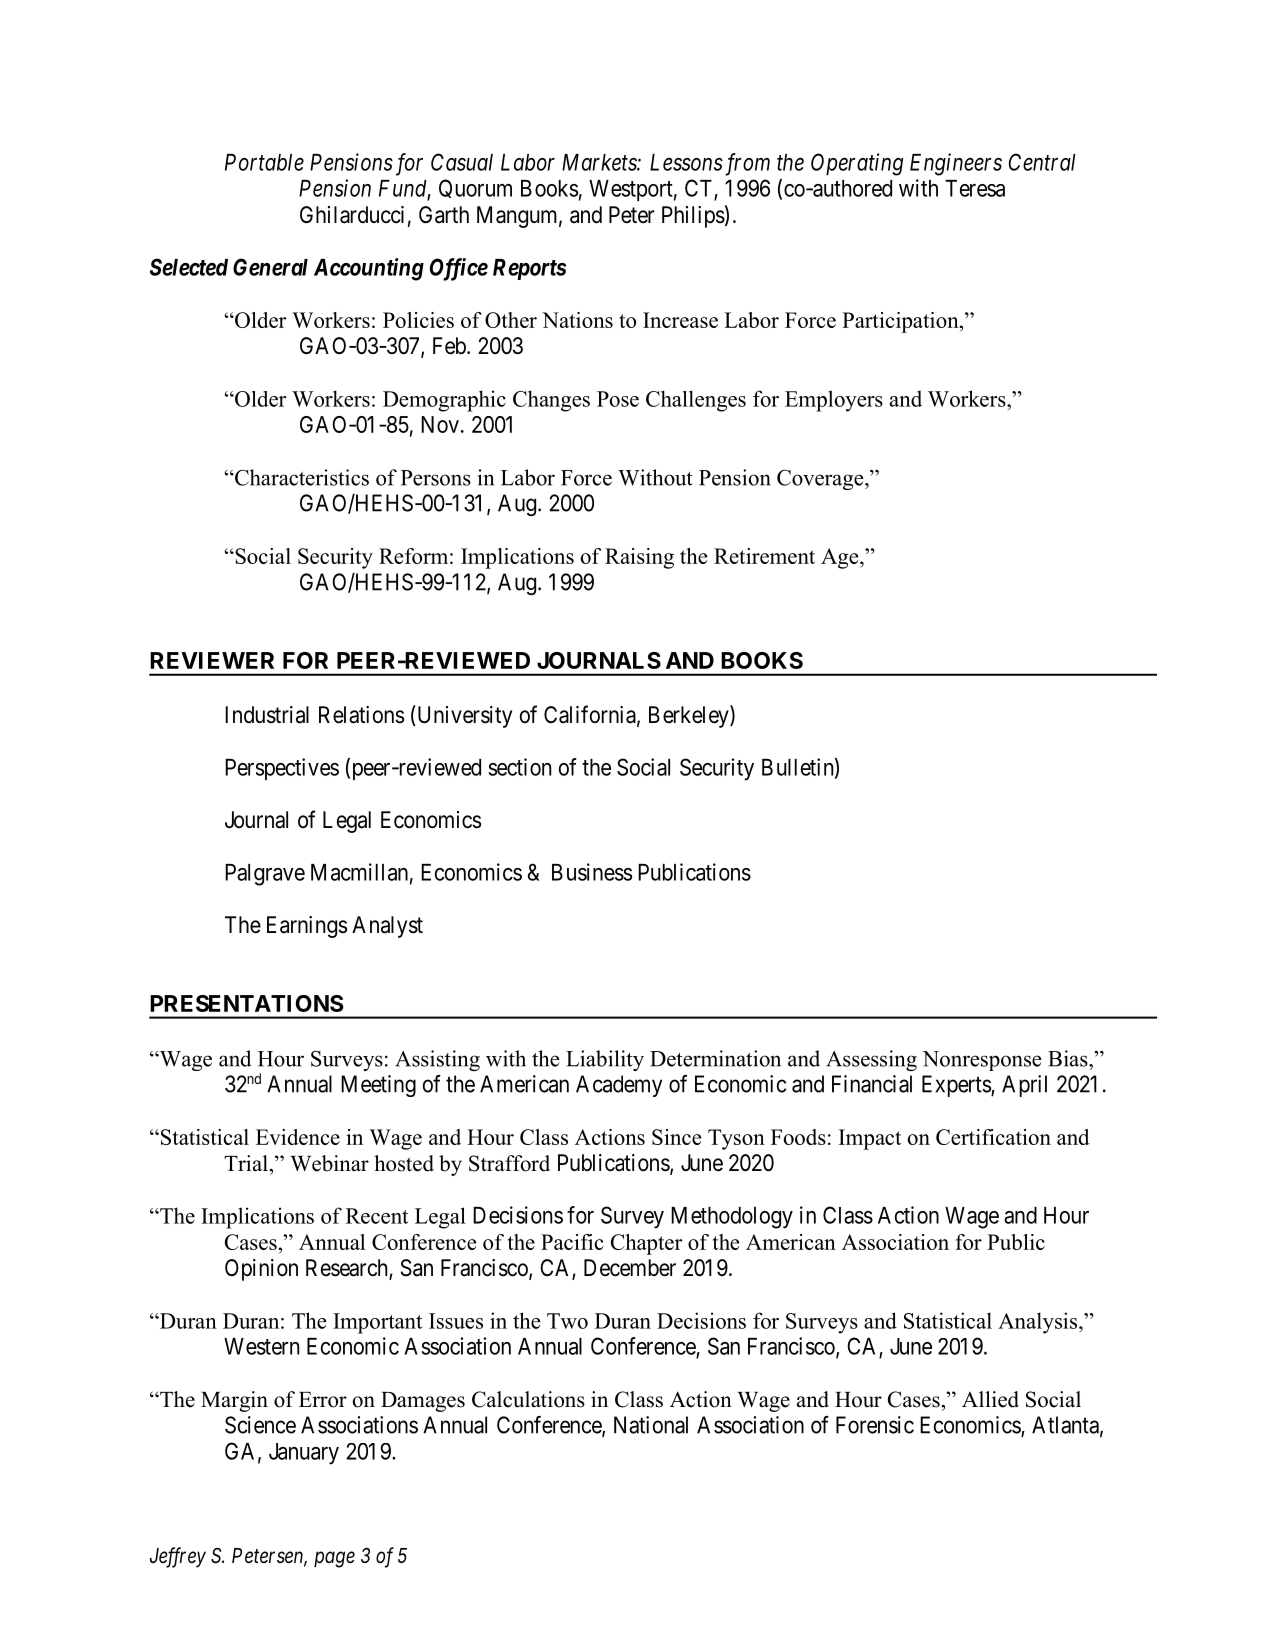 The height and width of the image is (1642, 1269). I want to click on Markets, so click(600, 162).
